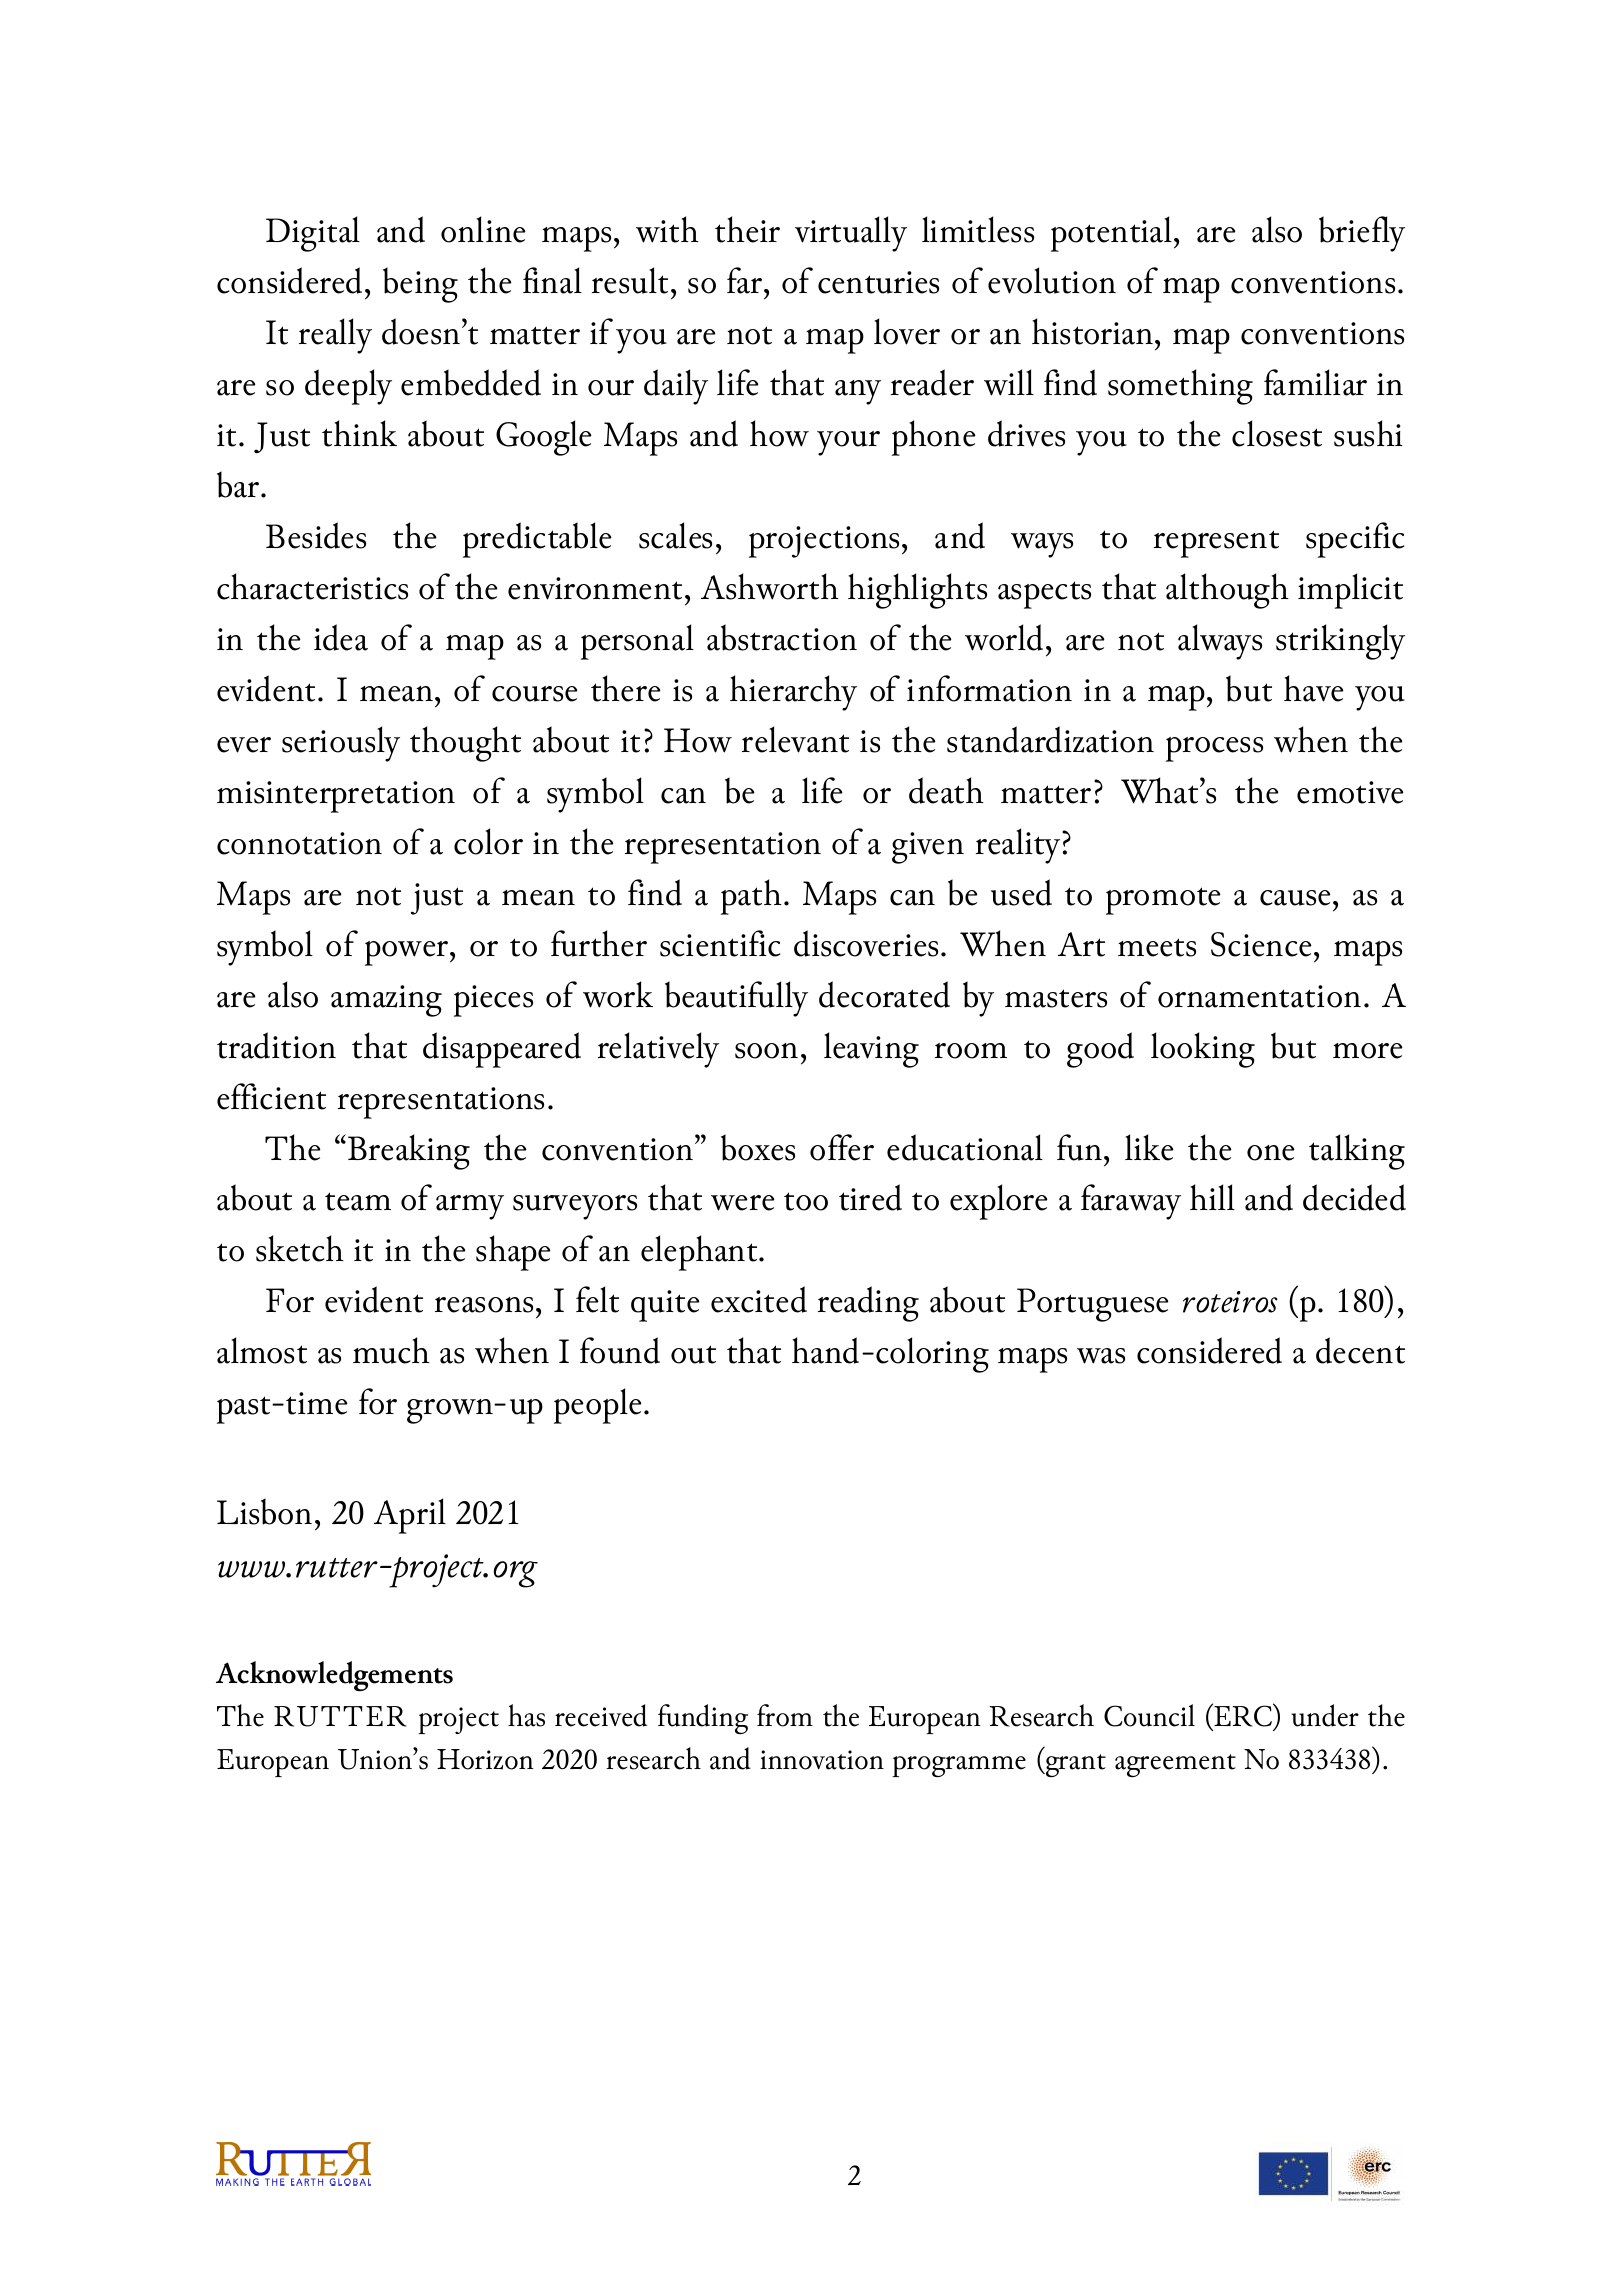 The height and width of the screenshot is (2294, 1622). What do you see at coordinates (334, 1676) in the screenshot?
I see `Acknowledgements` at bounding box center [334, 1676].
